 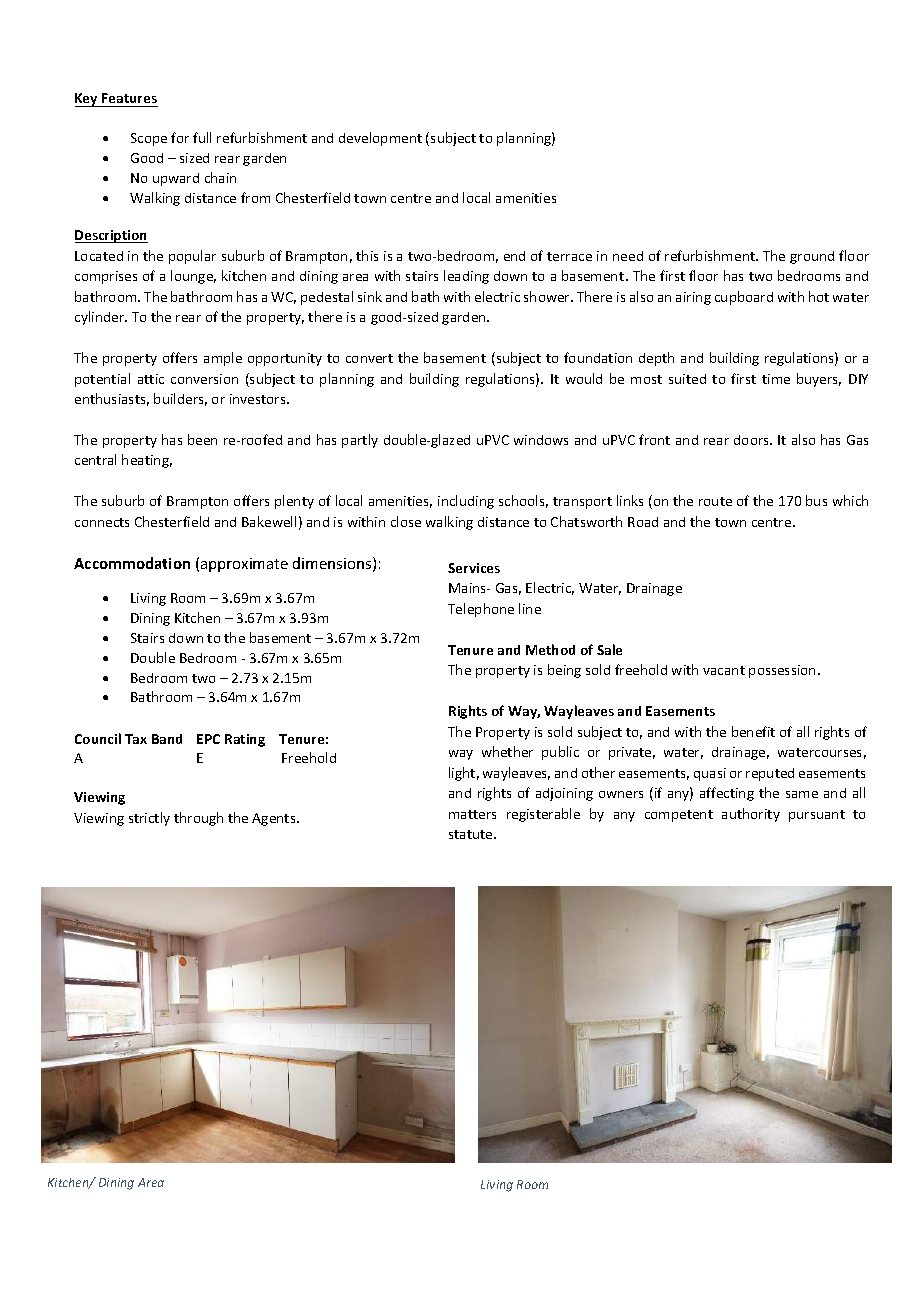 I want to click on possession, so click(x=782, y=671).
